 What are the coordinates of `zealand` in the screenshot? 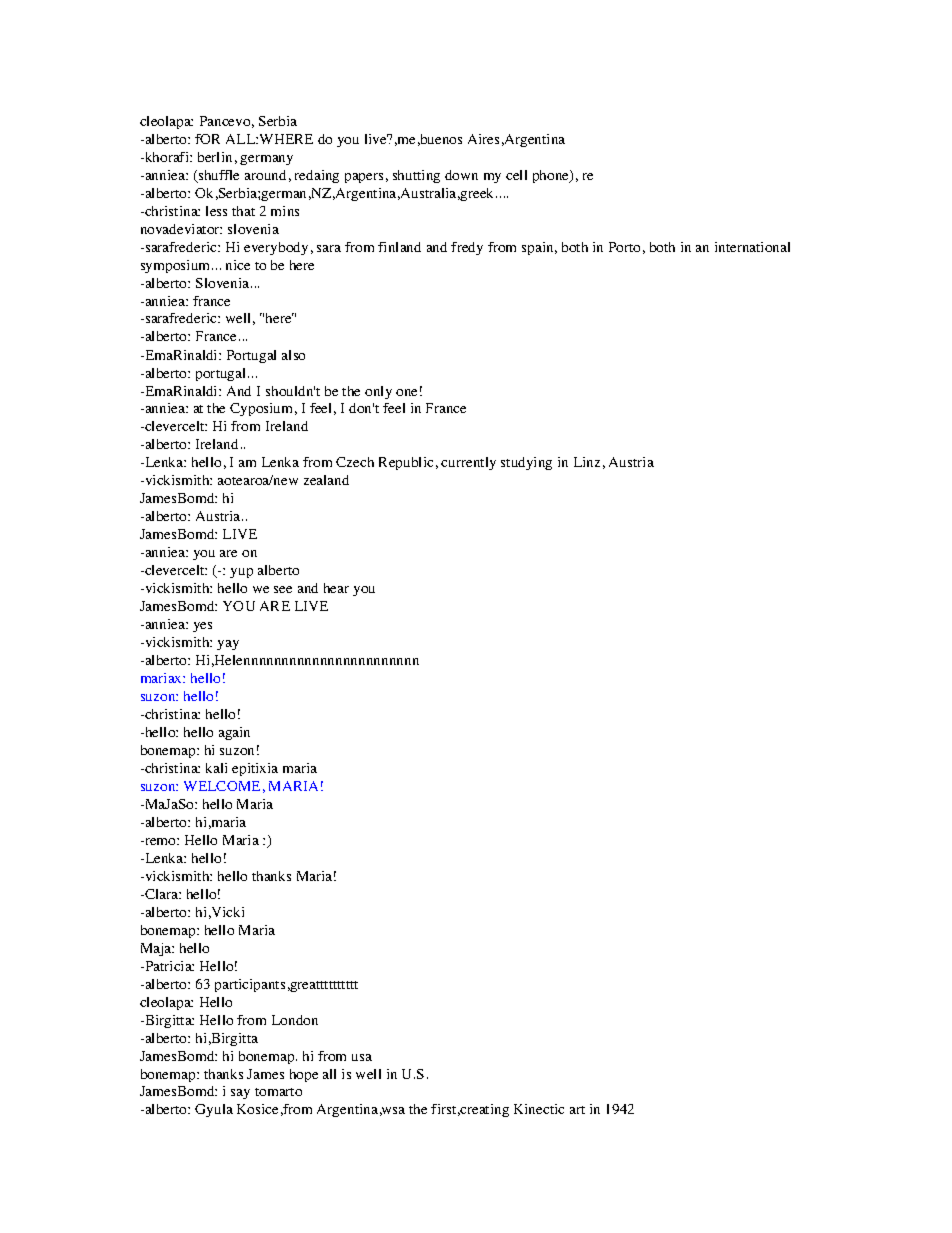 It's located at (326, 480).
